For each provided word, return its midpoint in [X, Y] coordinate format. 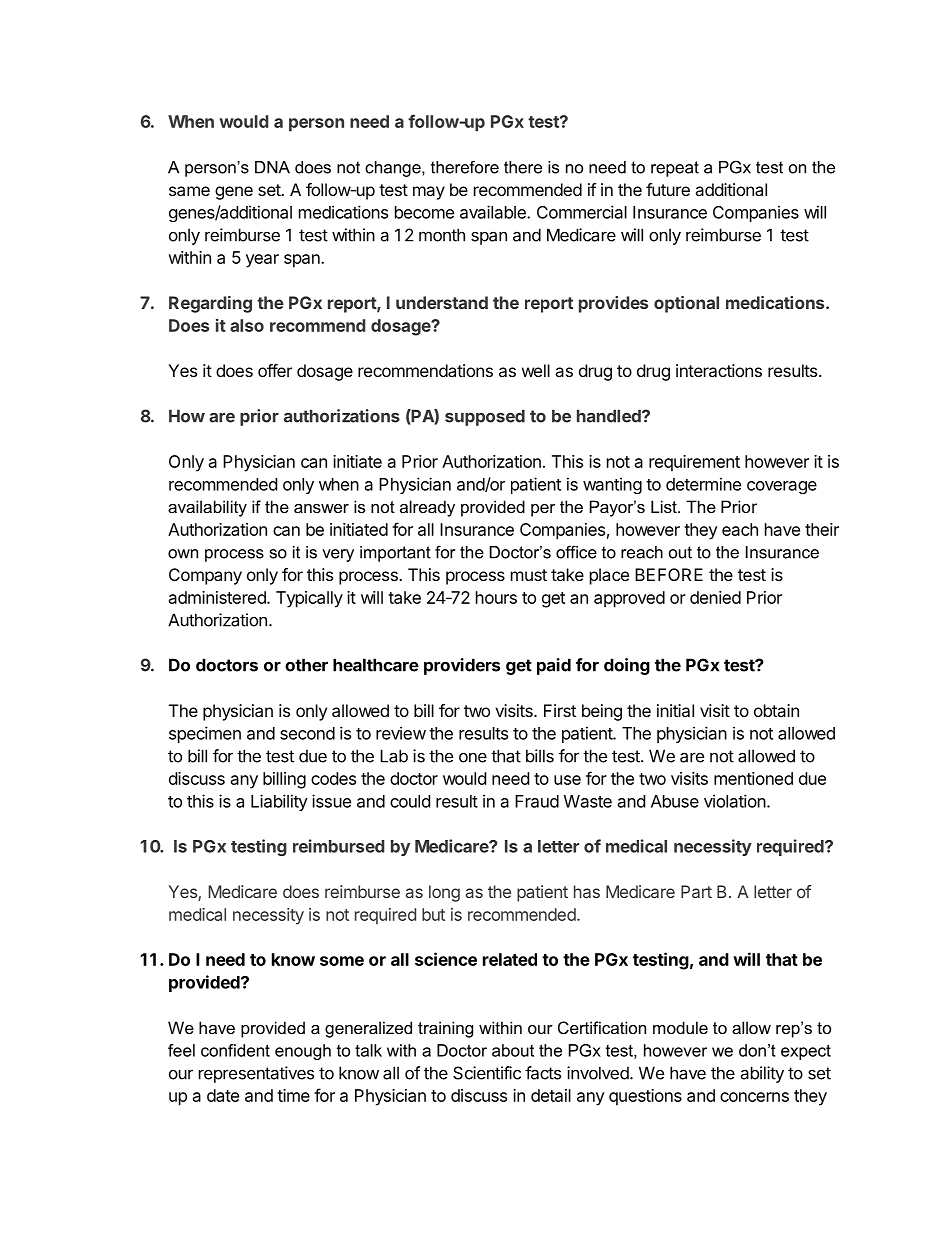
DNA [272, 167]
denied [715, 597]
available [494, 212]
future [668, 189]
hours [496, 597]
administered [218, 597]
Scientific [487, 1073]
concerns [754, 1097]
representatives [256, 1074]
